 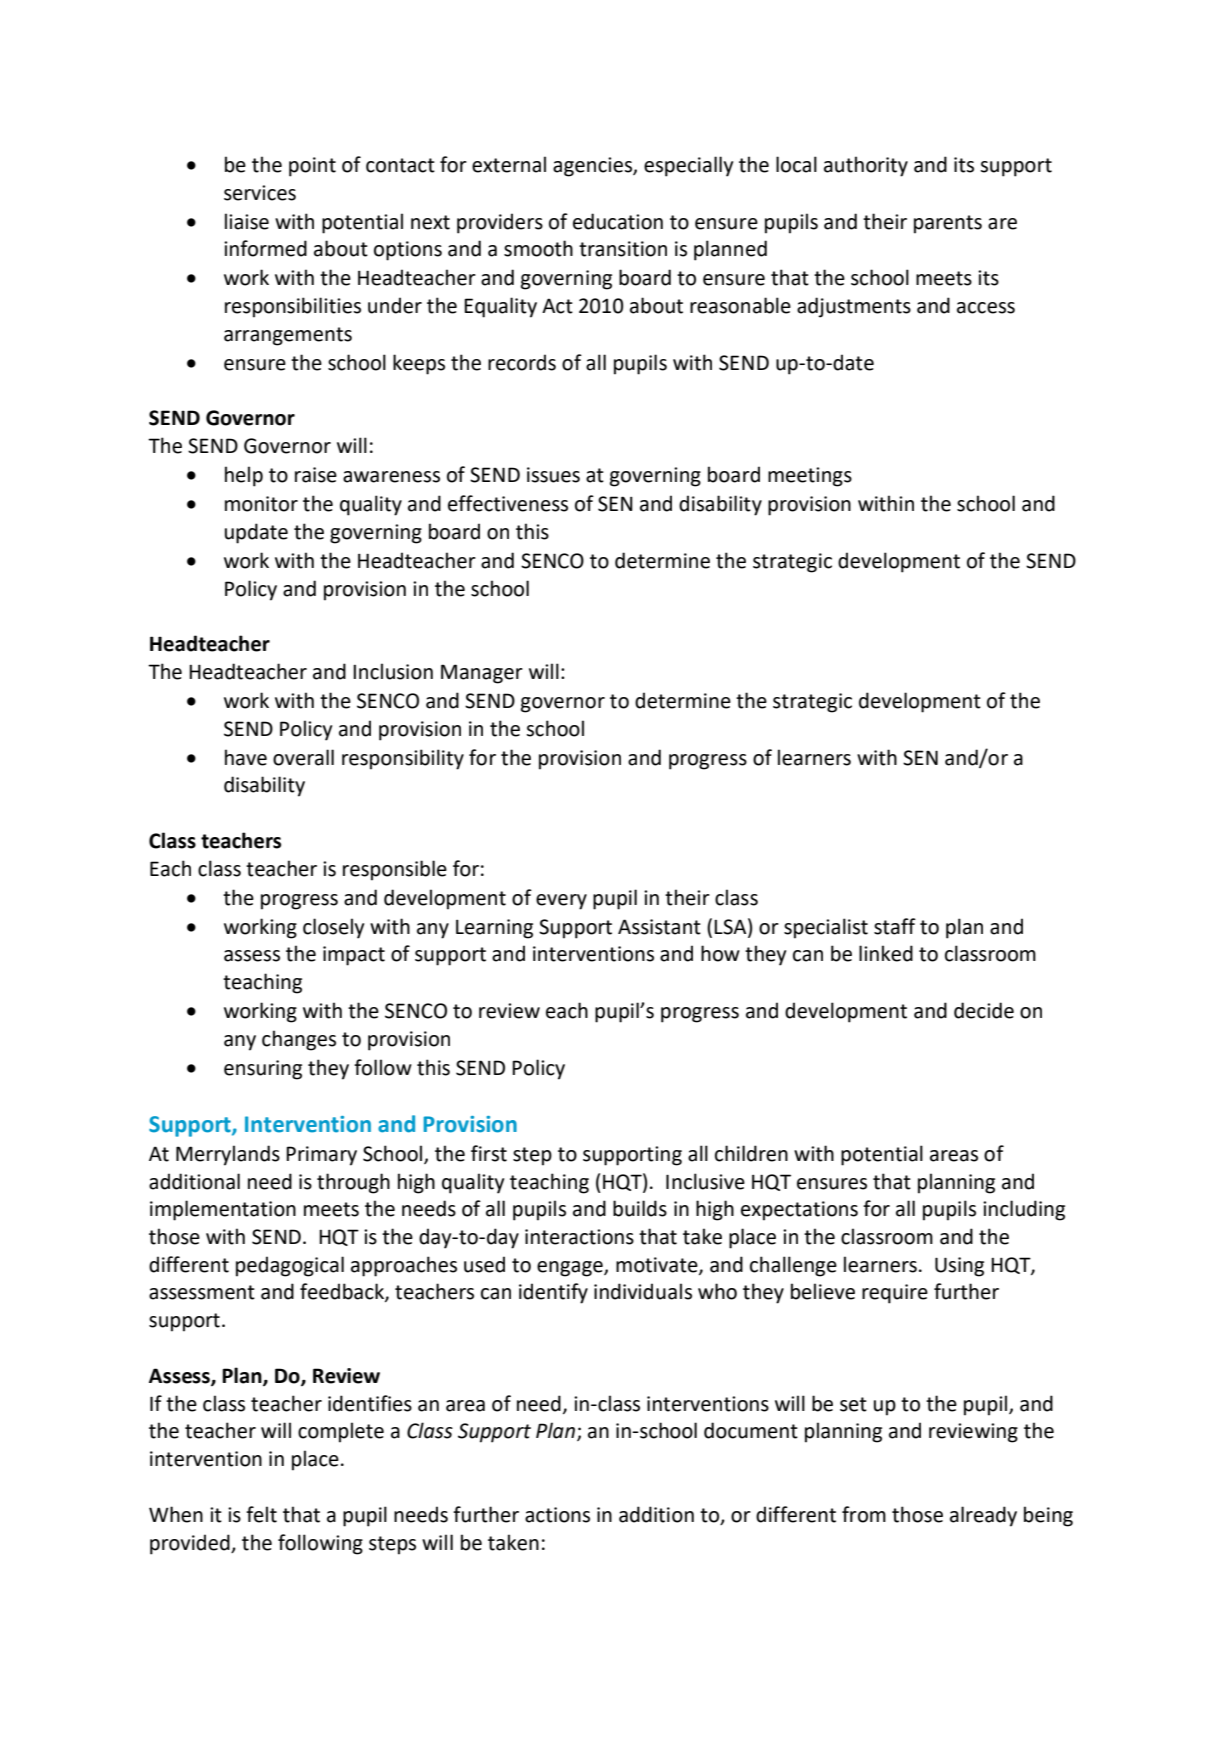 What do you see at coordinates (895, 926) in the page?
I see `staff` at bounding box center [895, 926].
